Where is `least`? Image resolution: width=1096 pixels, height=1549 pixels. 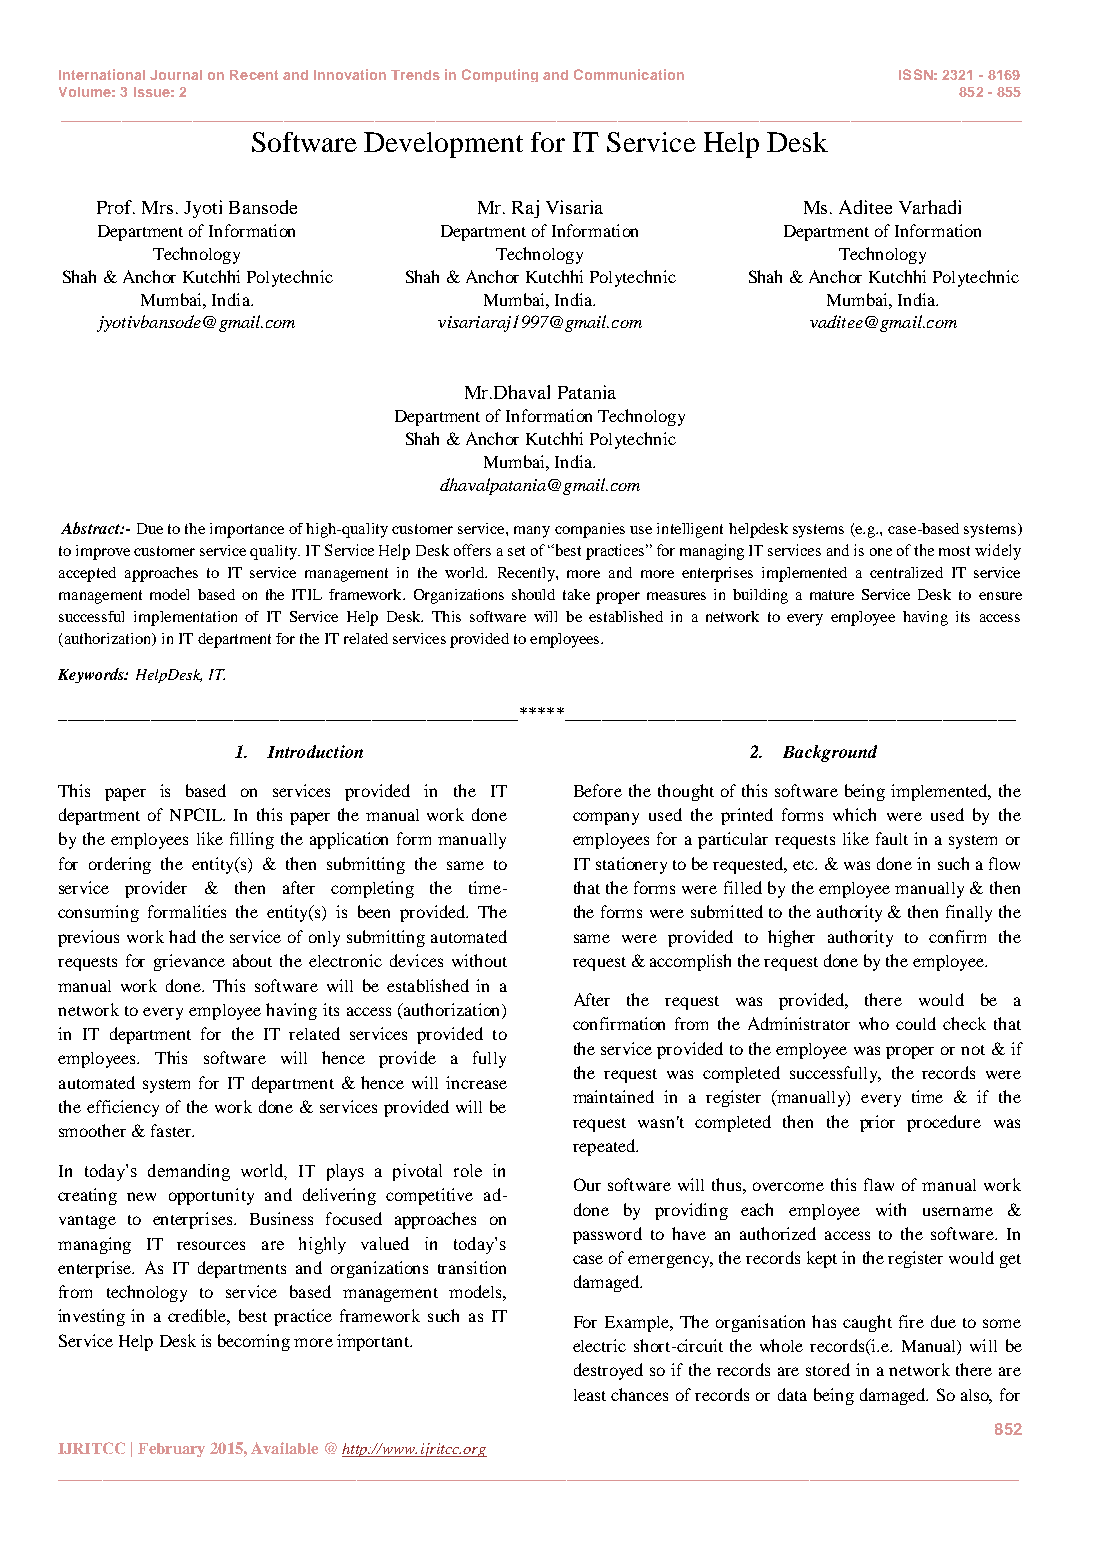
least is located at coordinates (590, 1395).
